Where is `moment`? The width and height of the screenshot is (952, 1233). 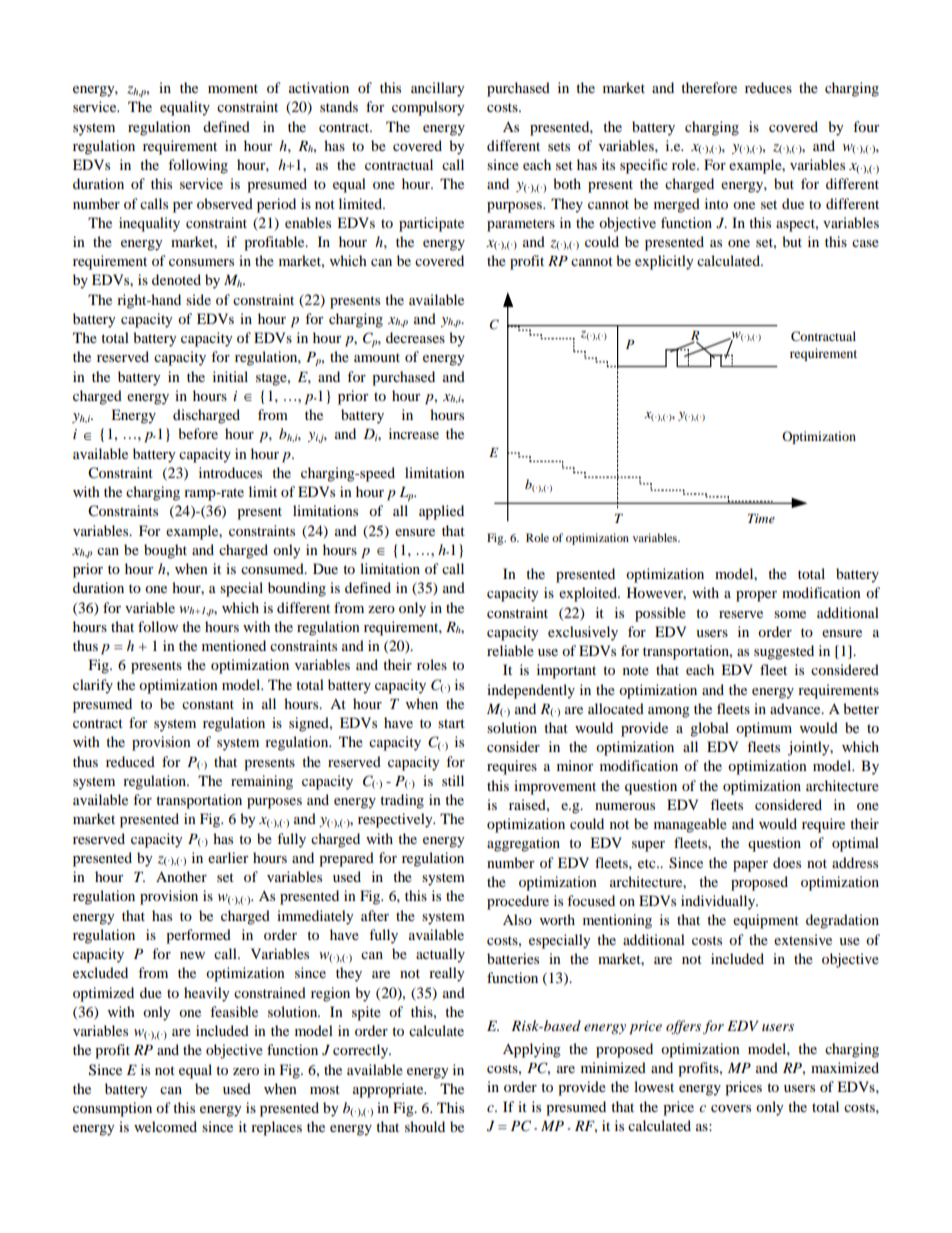
moment is located at coordinates (233, 88).
